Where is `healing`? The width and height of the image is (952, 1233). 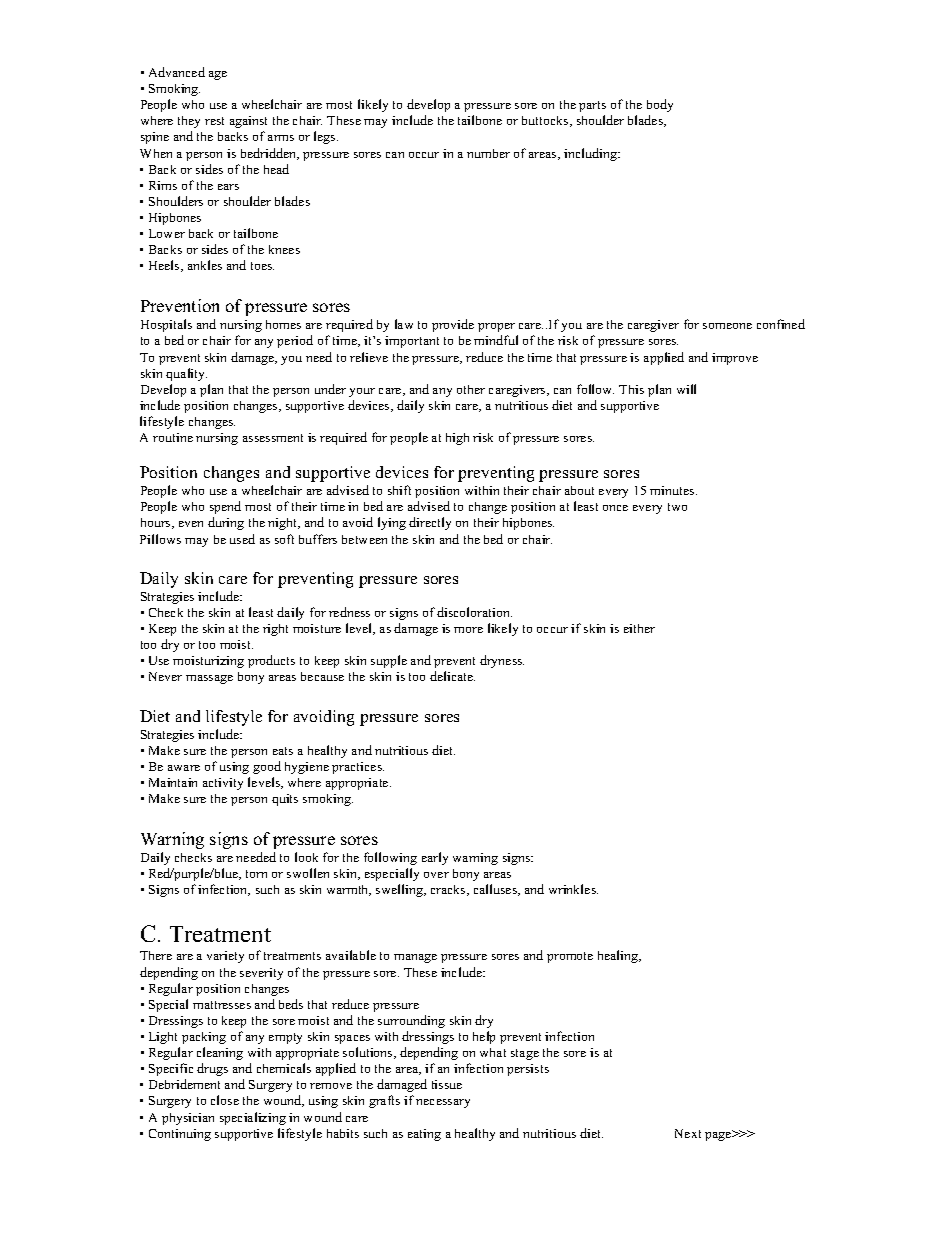 healing is located at coordinates (619, 956).
